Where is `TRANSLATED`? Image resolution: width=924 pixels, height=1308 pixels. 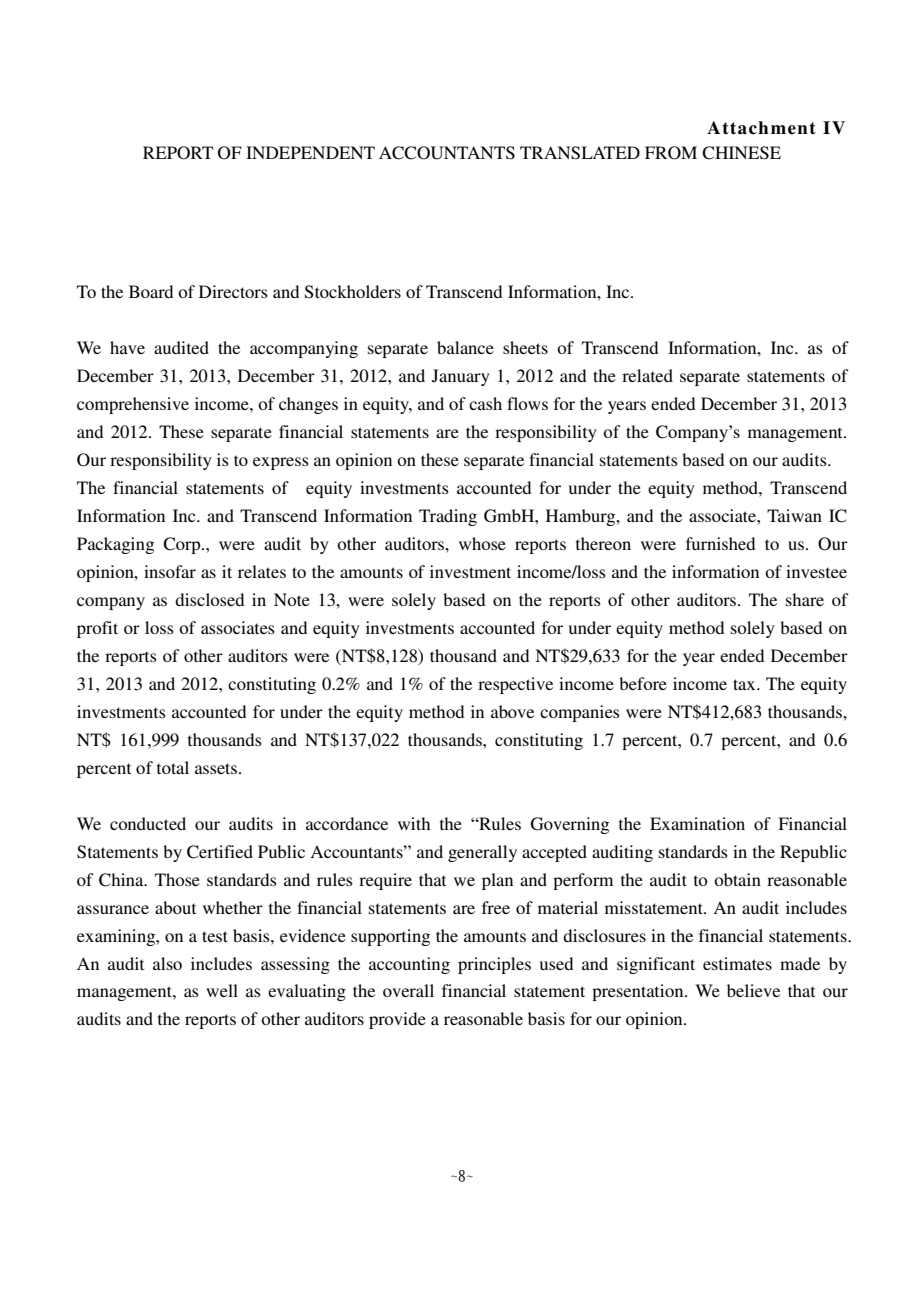 TRANSLATED is located at coordinates (580, 153).
